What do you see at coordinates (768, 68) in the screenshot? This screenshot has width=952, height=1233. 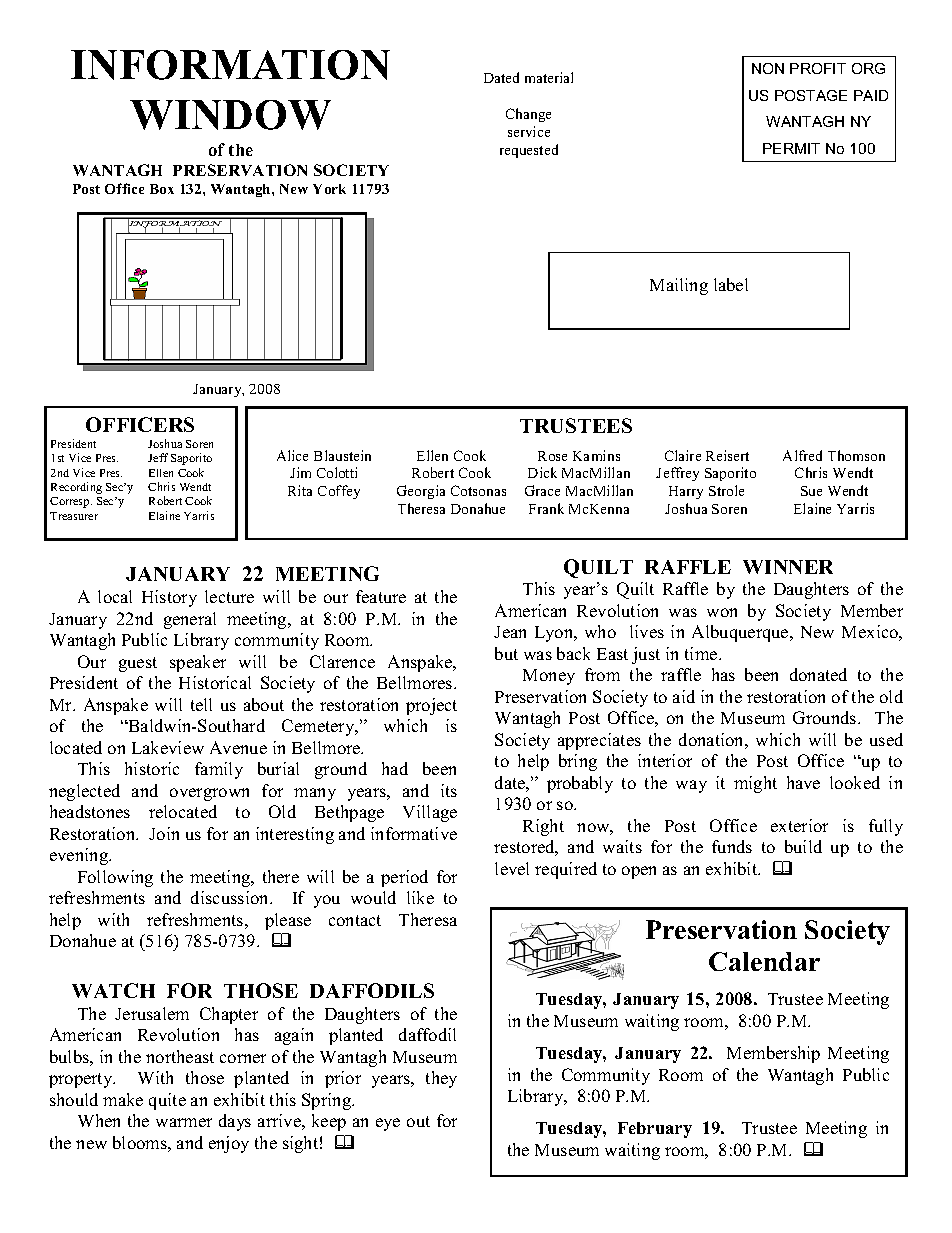 I see `NON` at bounding box center [768, 68].
